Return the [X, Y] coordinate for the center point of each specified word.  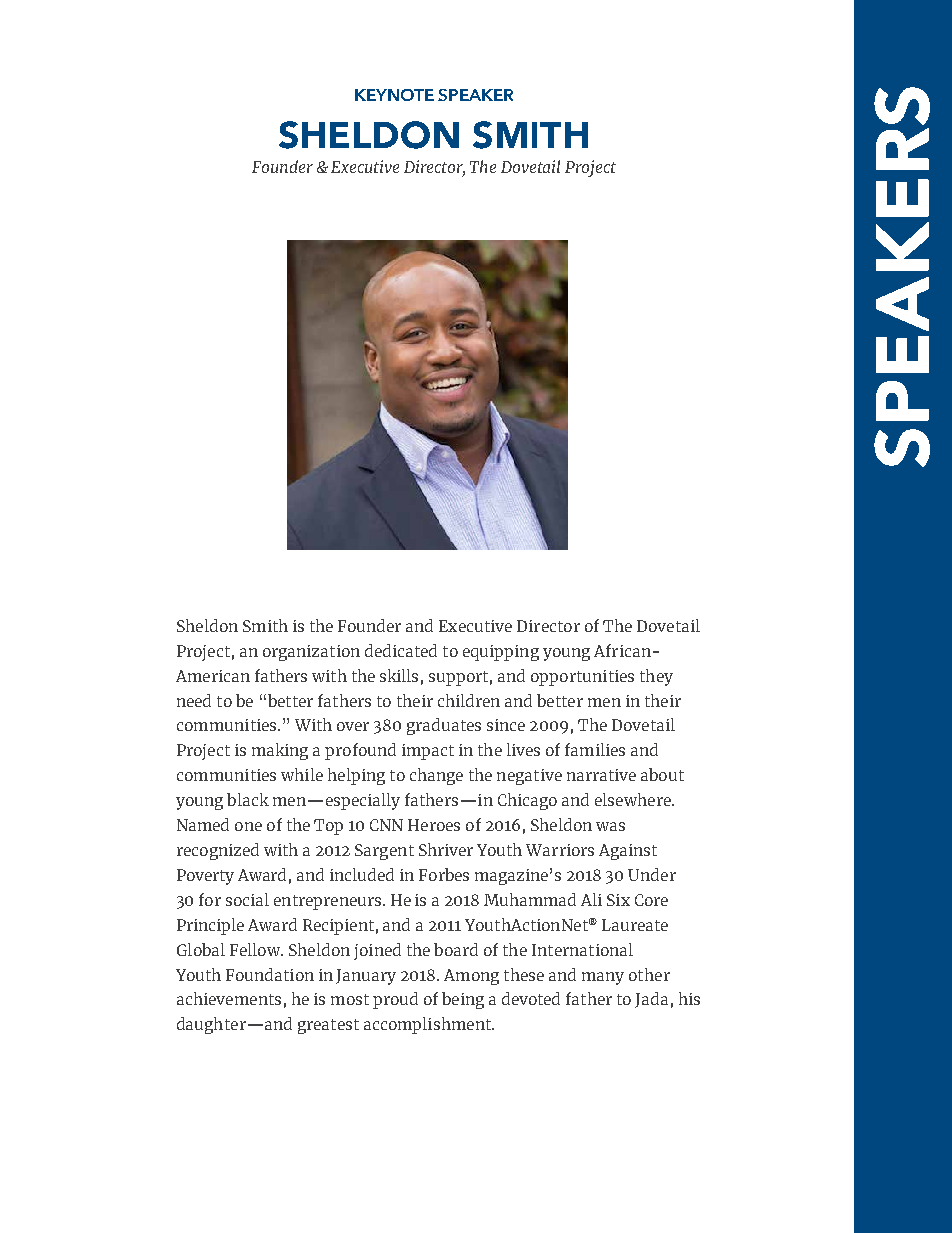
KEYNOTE [394, 95]
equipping [501, 653]
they [656, 677]
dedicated [401, 650]
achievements [229, 998]
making [280, 751]
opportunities [582, 678]
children [469, 700]
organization [311, 653]
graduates [444, 726]
